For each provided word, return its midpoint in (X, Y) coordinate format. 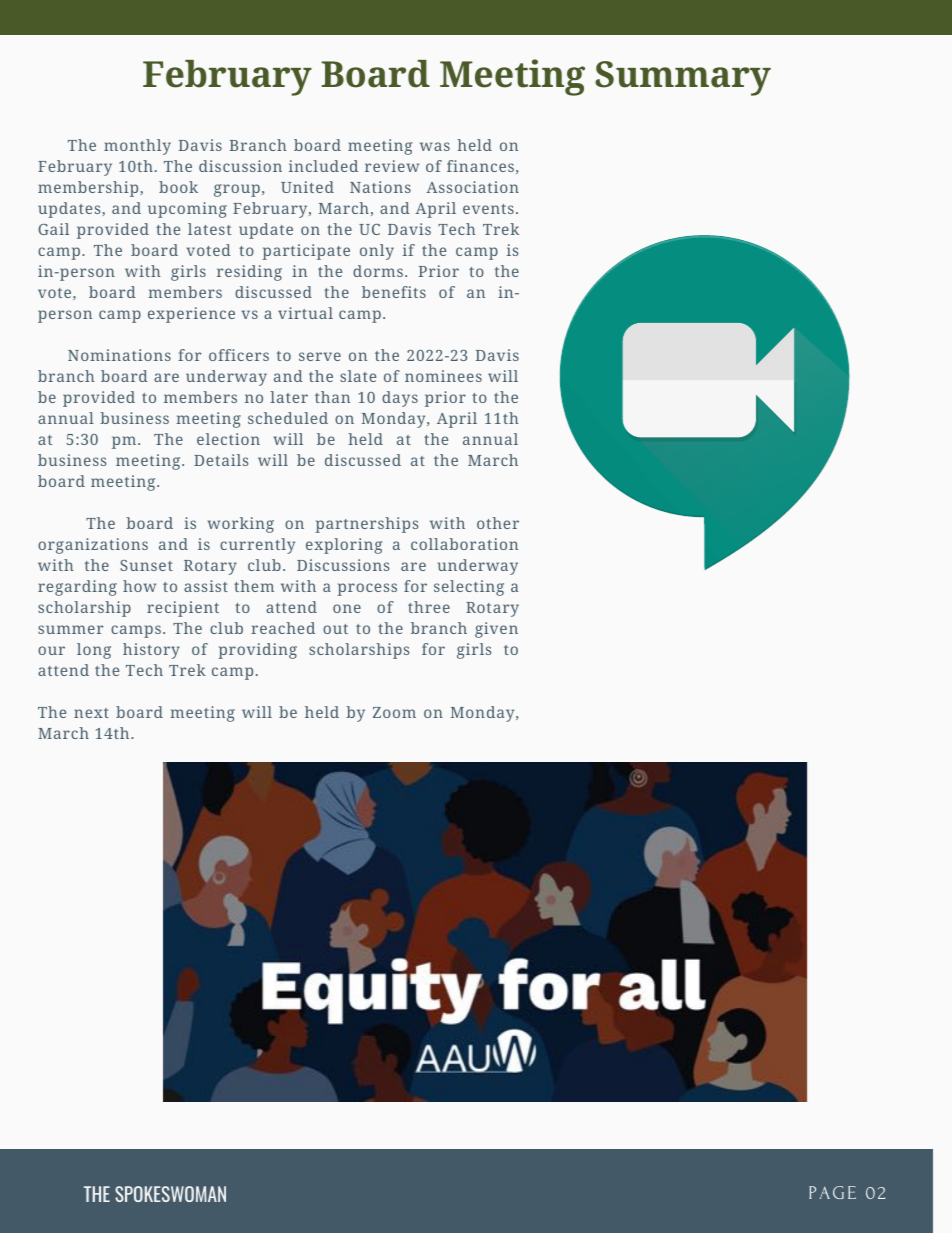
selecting (469, 588)
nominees (443, 376)
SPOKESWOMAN (170, 1194)
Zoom (394, 712)
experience (191, 315)
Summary (683, 78)
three (429, 607)
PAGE (832, 1192)
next (91, 713)
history (151, 651)
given (496, 630)
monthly (137, 147)
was (435, 146)
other (498, 523)
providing (257, 651)
